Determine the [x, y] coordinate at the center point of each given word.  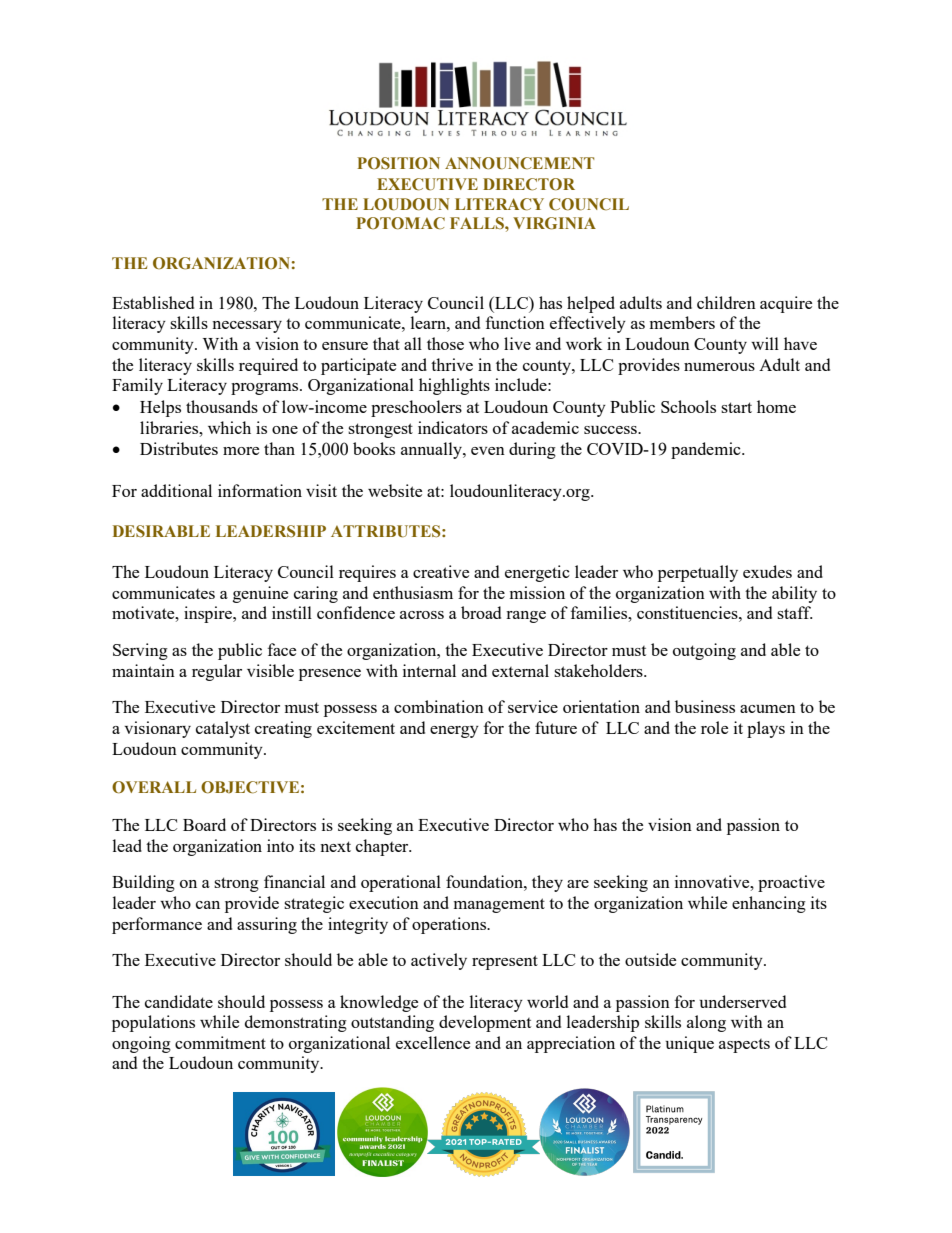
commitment [220, 1042]
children [726, 302]
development [485, 1023]
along [706, 1023]
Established [153, 302]
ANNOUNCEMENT [519, 163]
